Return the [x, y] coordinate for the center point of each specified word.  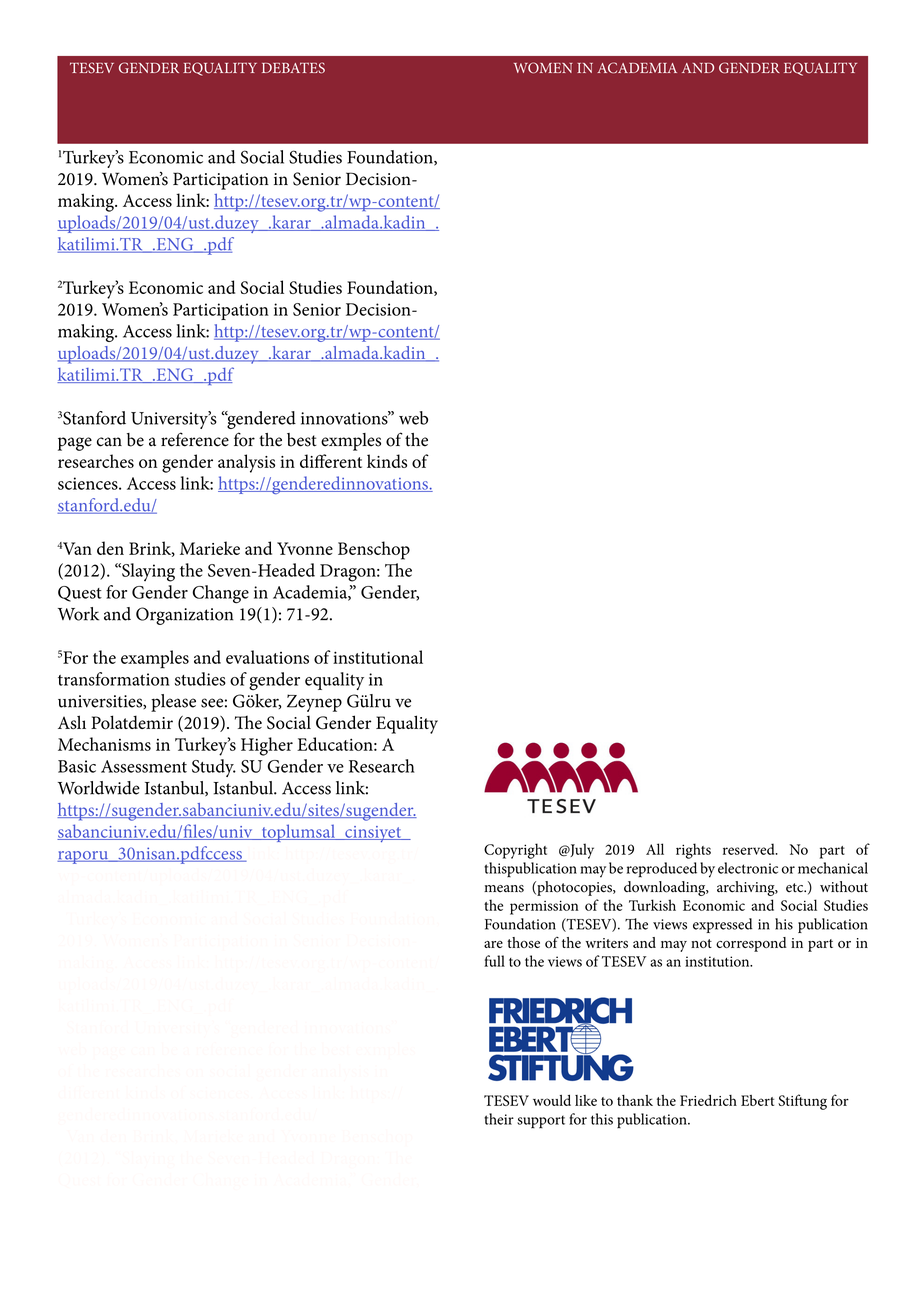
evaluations [267, 657]
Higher [267, 746]
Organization [185, 616]
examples [155, 659]
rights [693, 851]
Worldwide [99, 788]
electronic [748, 868]
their [499, 1119]
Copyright [515, 851]
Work [78, 614]
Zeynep [314, 703]
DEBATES [293, 68]
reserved [750, 849]
